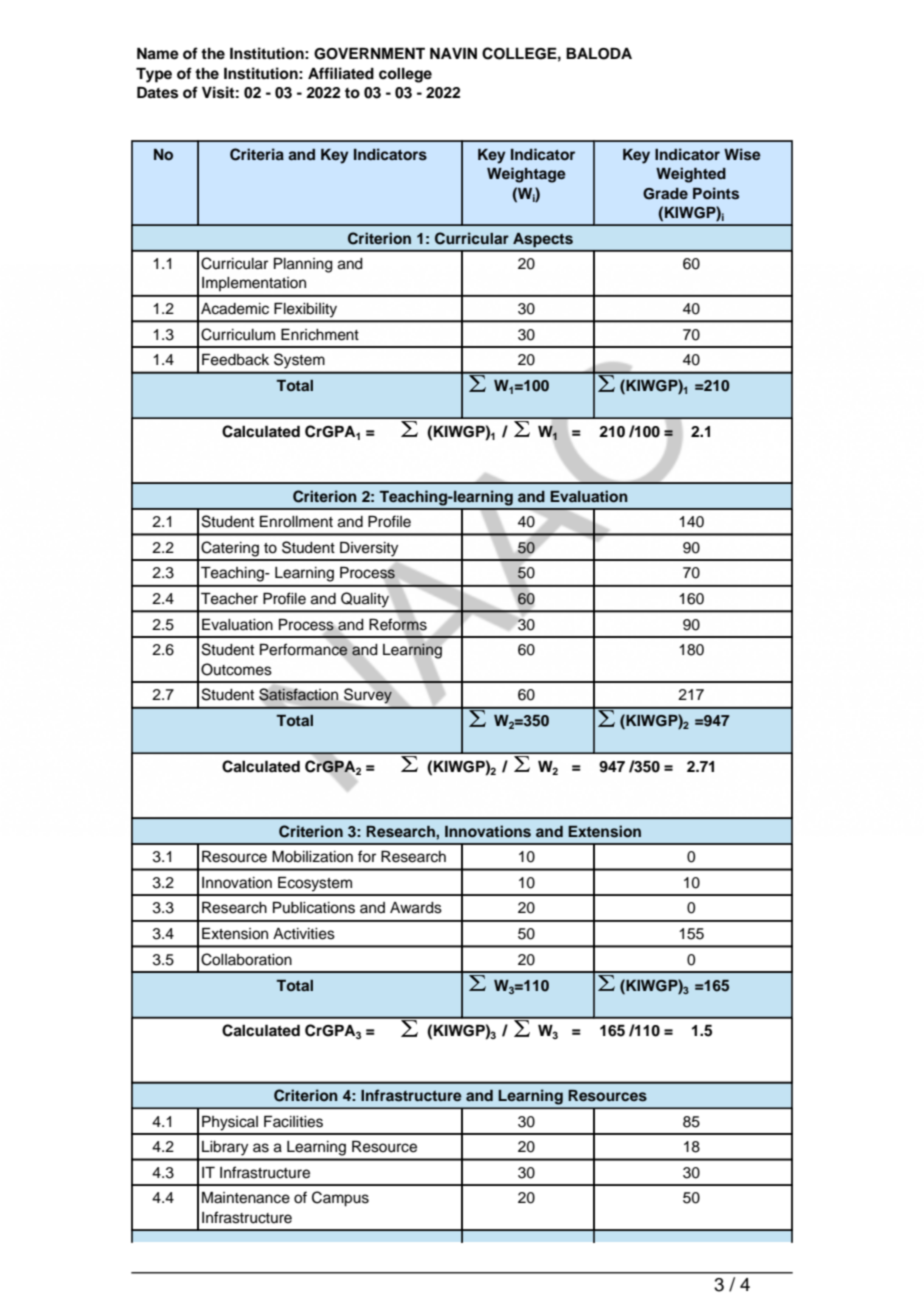 The height and width of the screenshot is (1308, 924). I want to click on Awards, so click(416, 908).
